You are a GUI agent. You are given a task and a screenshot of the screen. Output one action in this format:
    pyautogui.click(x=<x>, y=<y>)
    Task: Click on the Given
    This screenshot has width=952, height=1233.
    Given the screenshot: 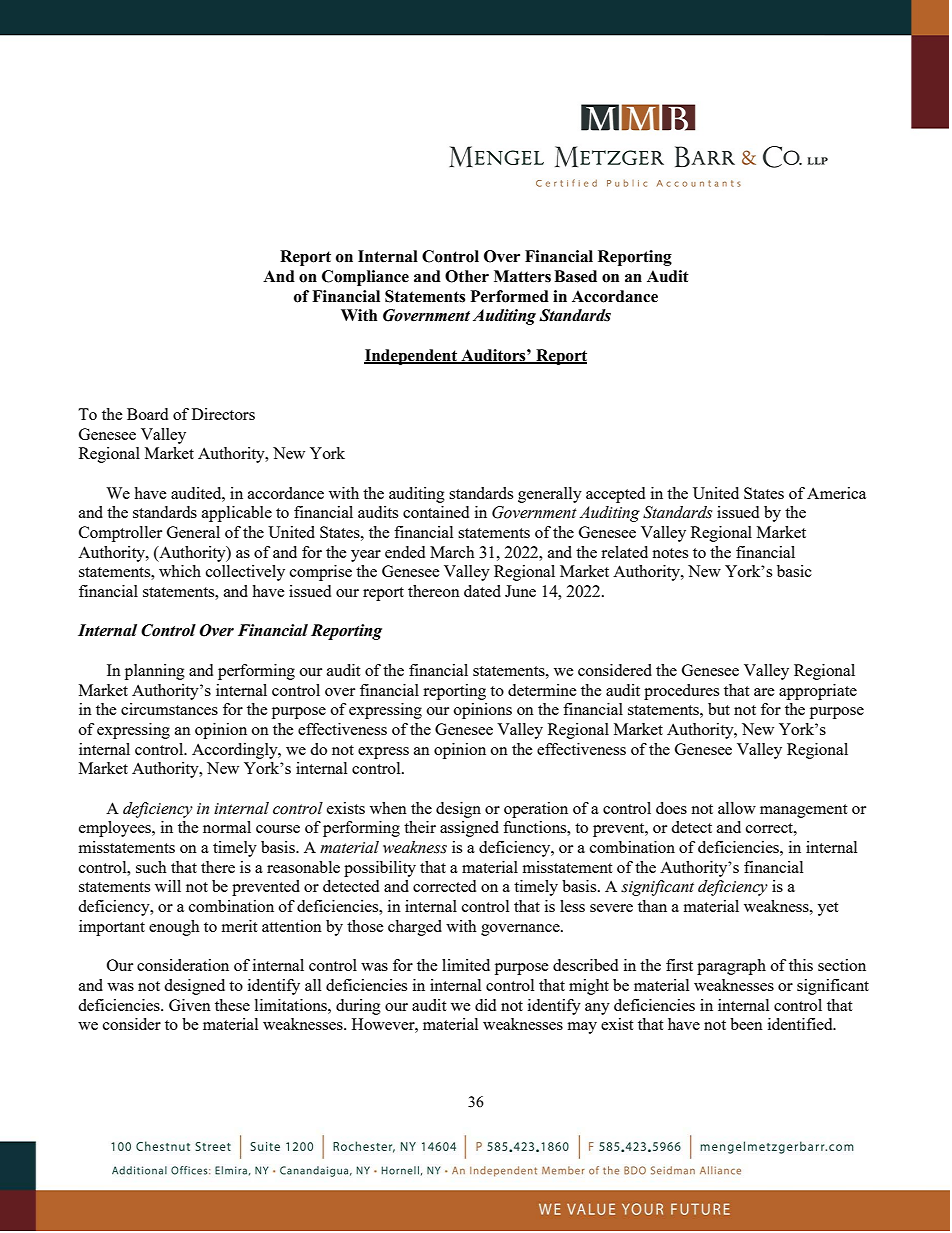 What is the action you would take?
    pyautogui.click(x=190, y=1005)
